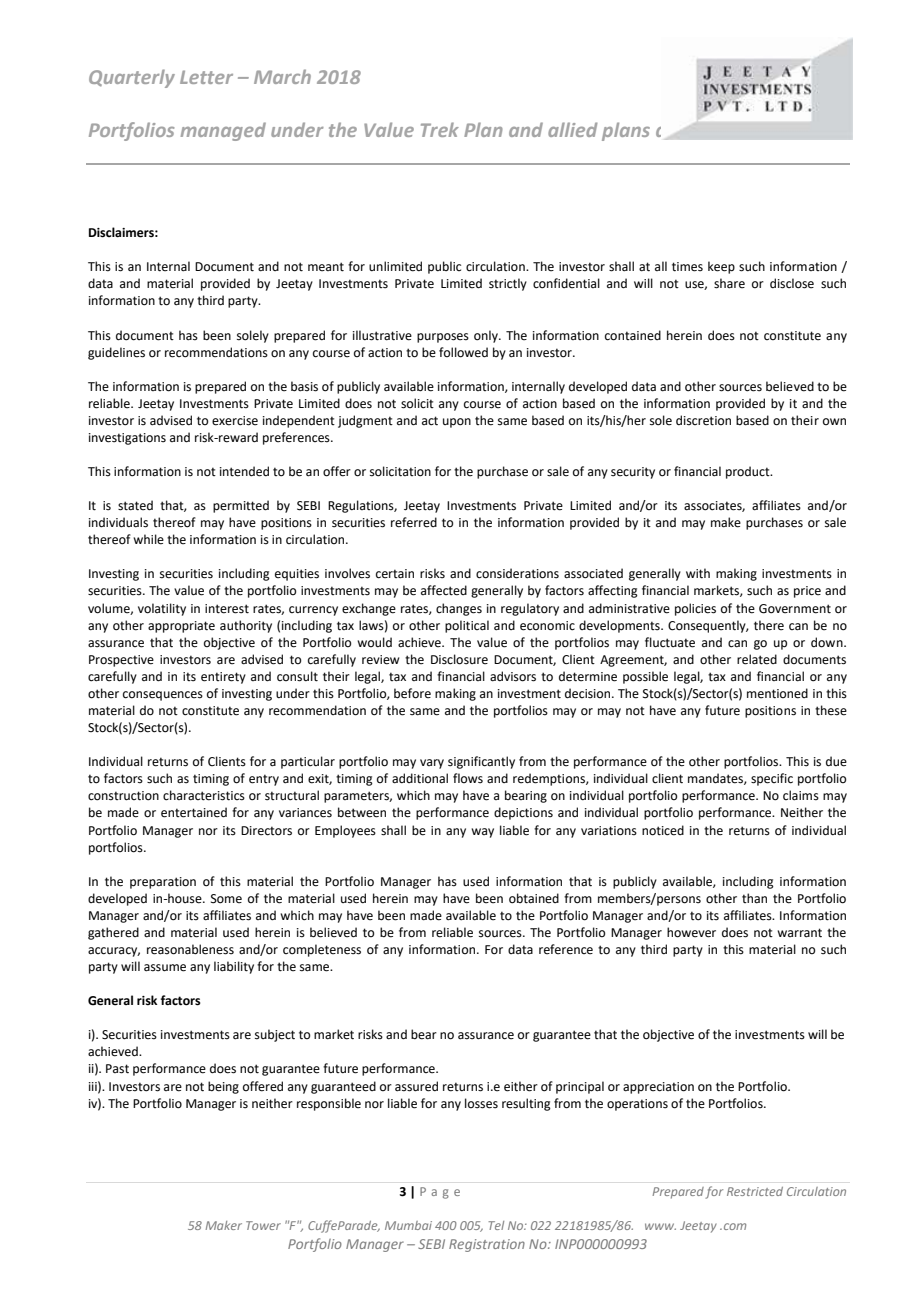 The height and width of the document is (1308, 924). What do you see at coordinates (772, 779) in the document?
I see `specific` at bounding box center [772, 779].
